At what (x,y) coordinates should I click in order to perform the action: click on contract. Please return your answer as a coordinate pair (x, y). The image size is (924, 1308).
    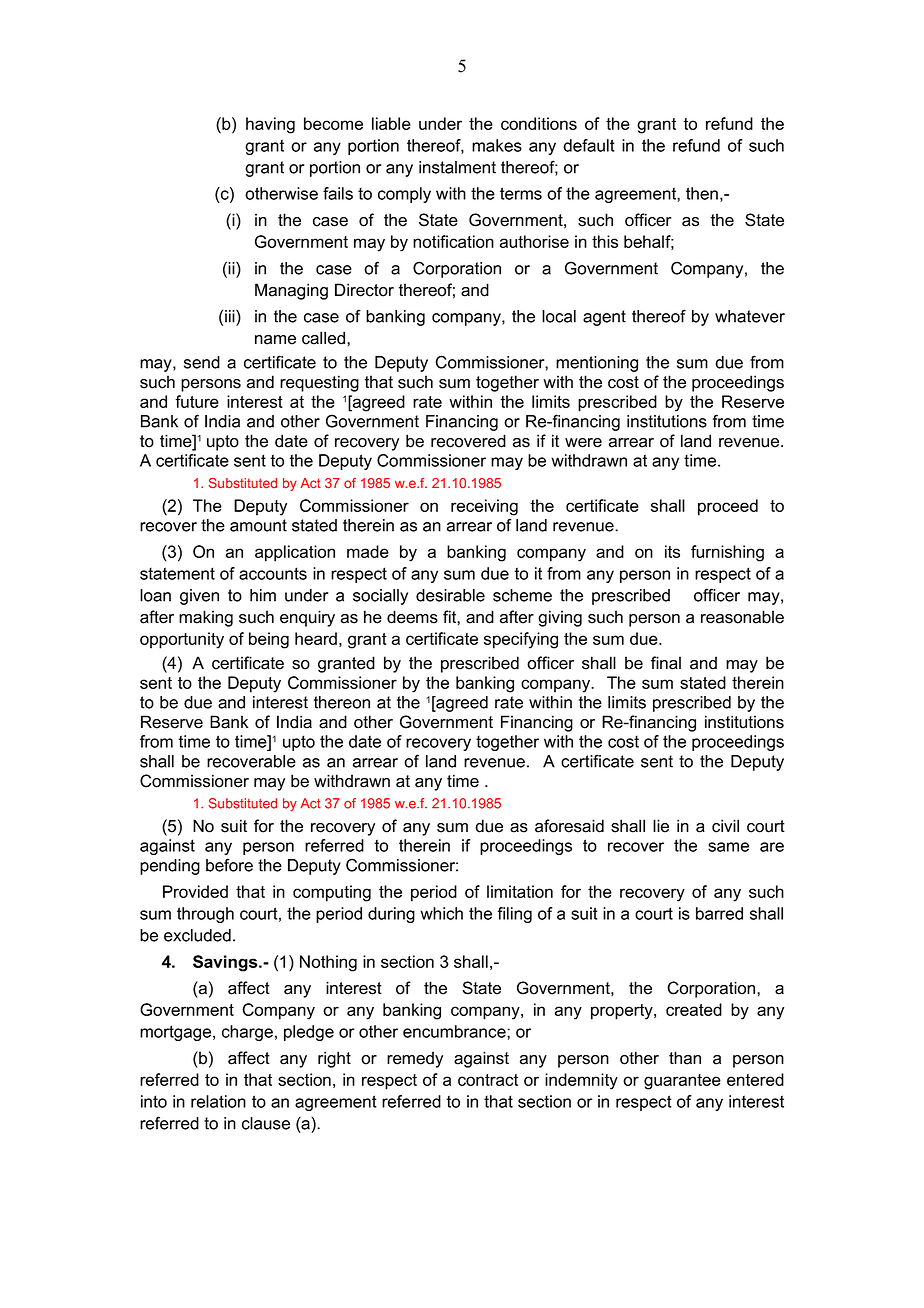
    Looking at the image, I should click on (488, 1080).
